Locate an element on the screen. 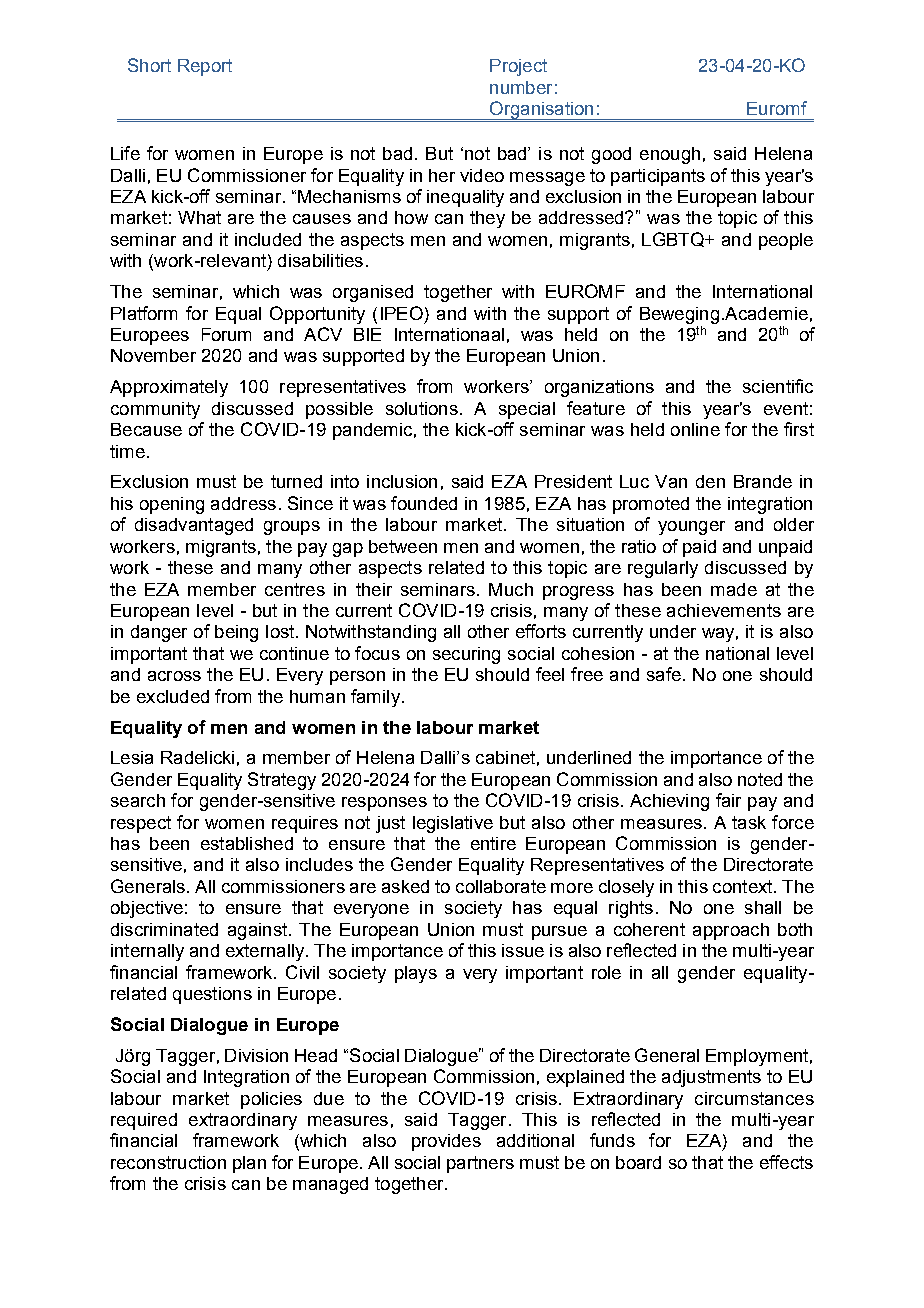 The height and width of the screenshot is (1308, 924). Forum is located at coordinates (226, 334).
